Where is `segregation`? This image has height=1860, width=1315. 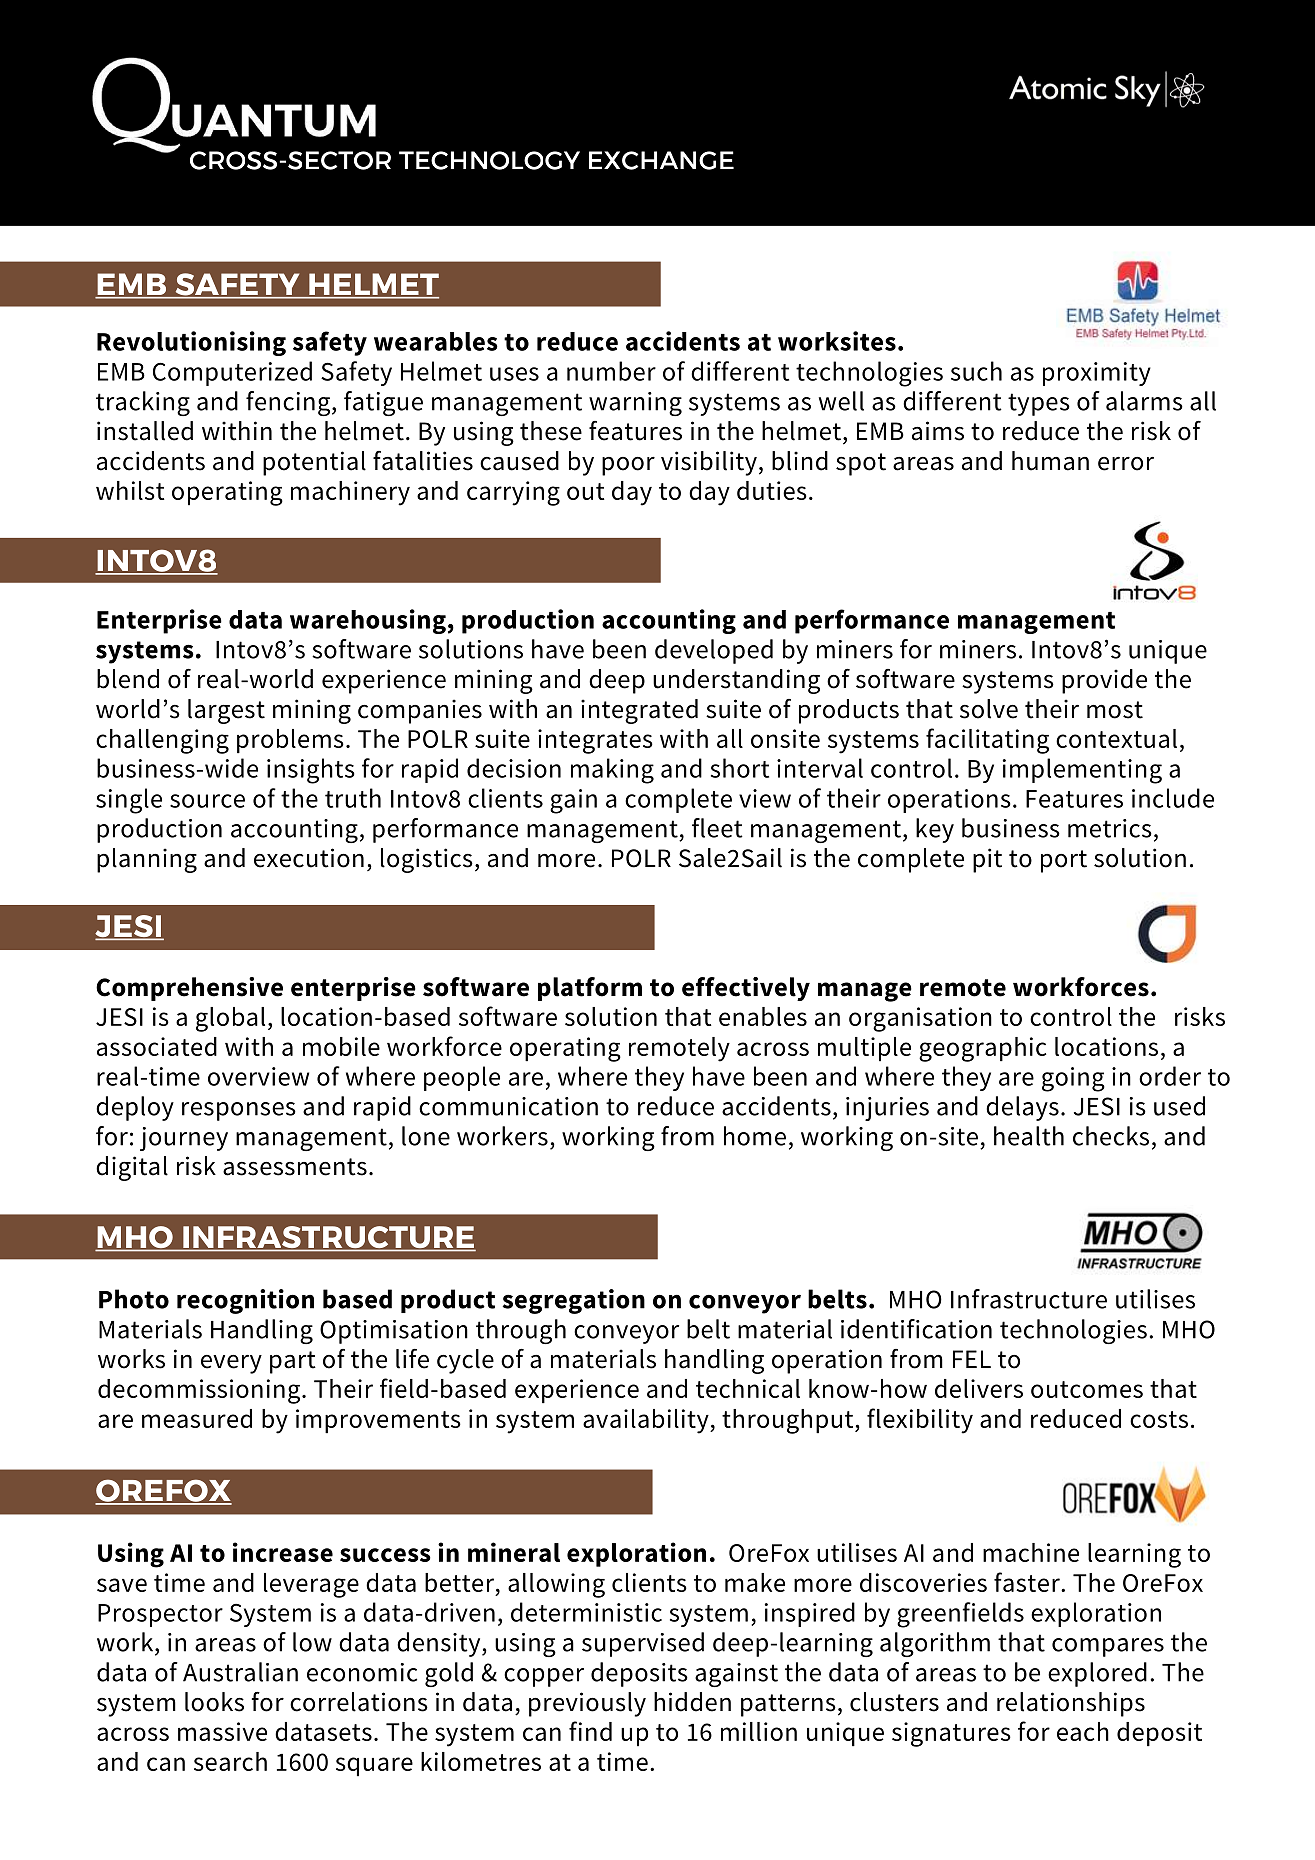
segregation is located at coordinates (573, 1301).
